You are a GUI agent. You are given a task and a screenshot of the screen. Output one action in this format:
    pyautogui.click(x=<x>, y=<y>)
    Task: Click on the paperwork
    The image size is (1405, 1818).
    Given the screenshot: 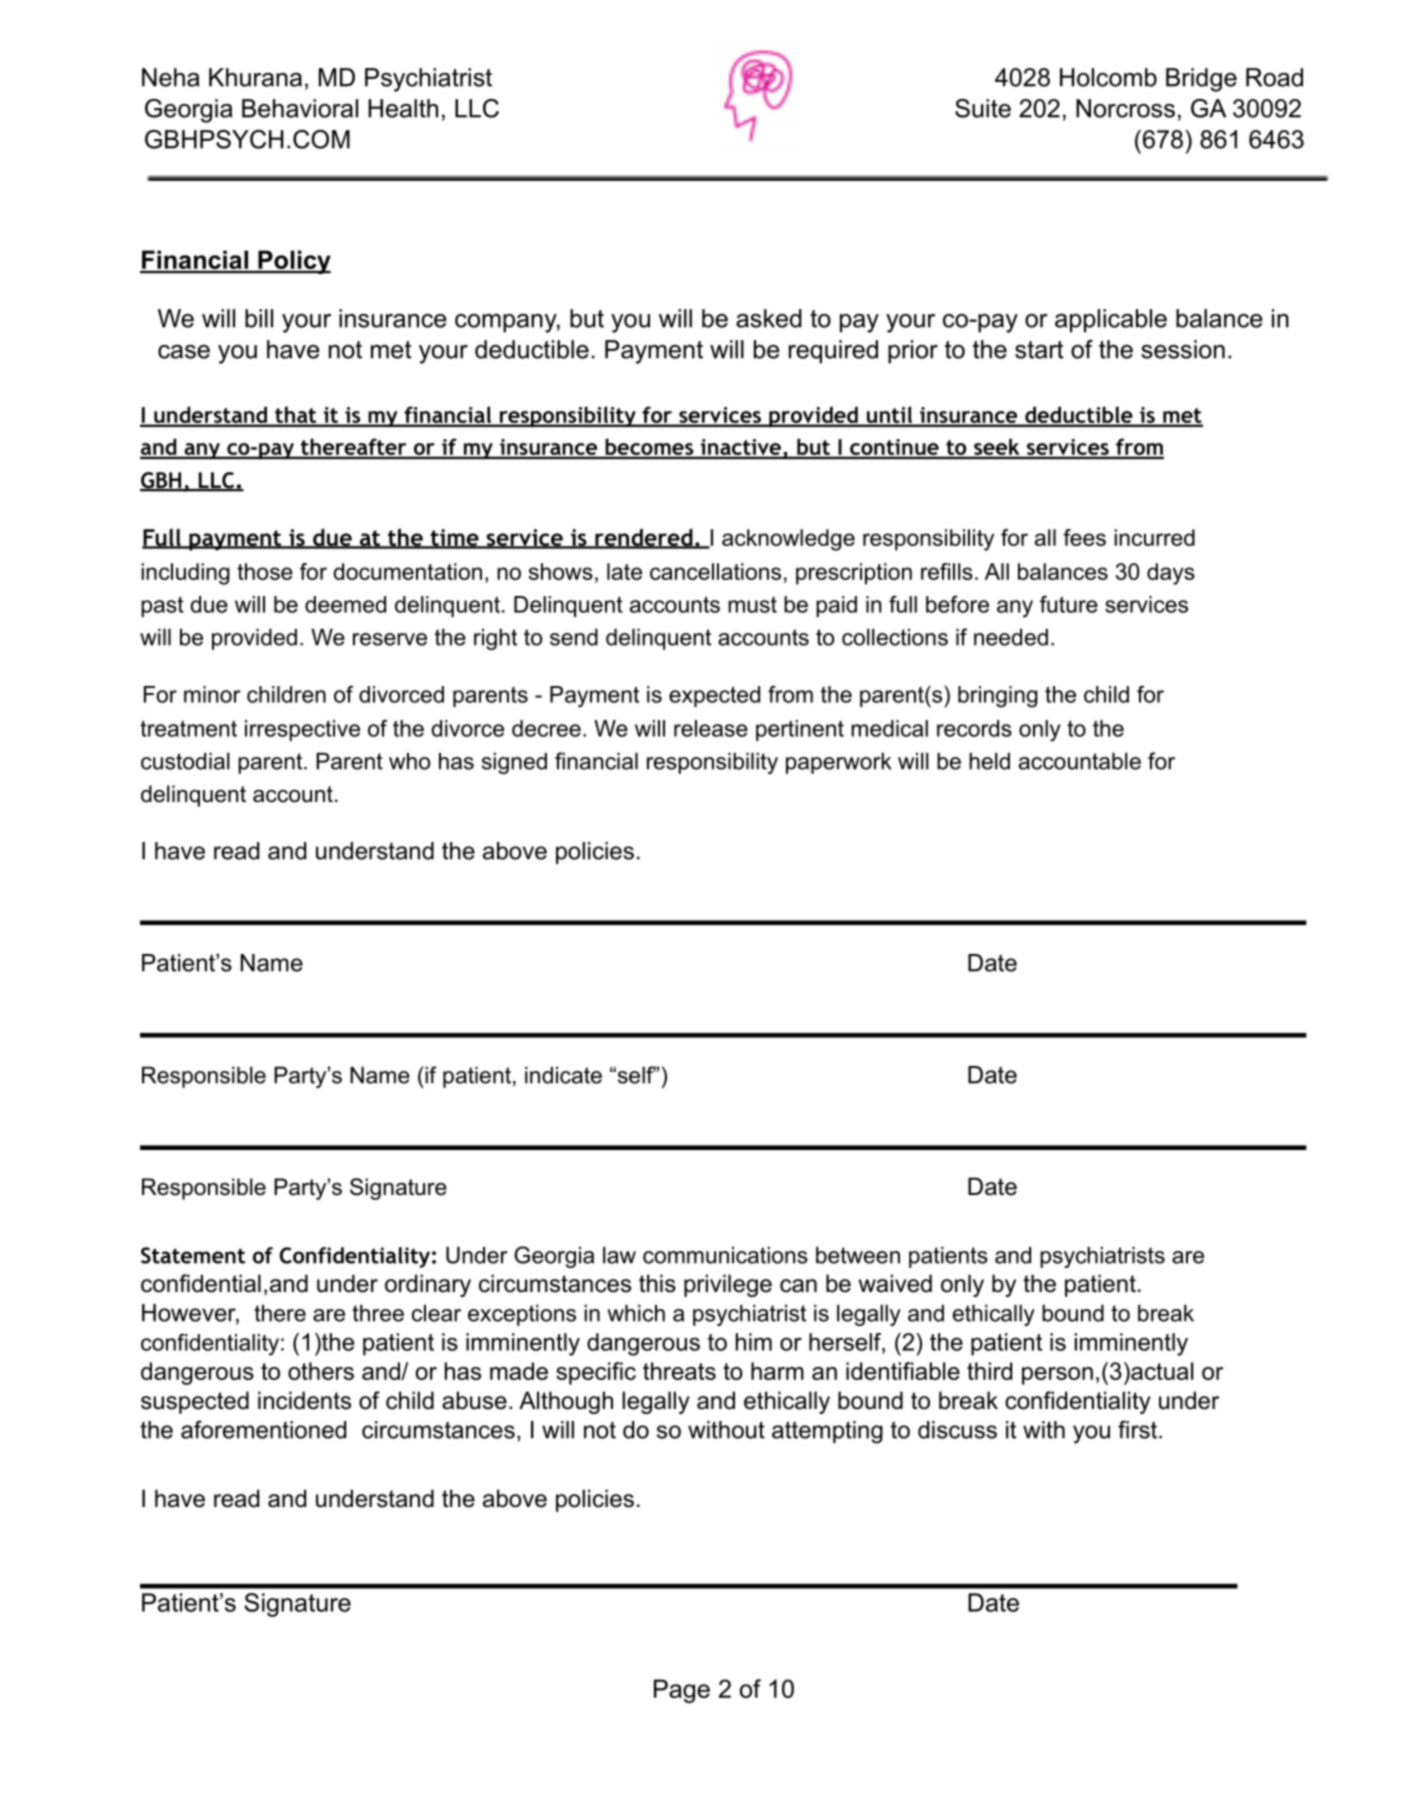 What is the action you would take?
    pyautogui.click(x=838, y=763)
